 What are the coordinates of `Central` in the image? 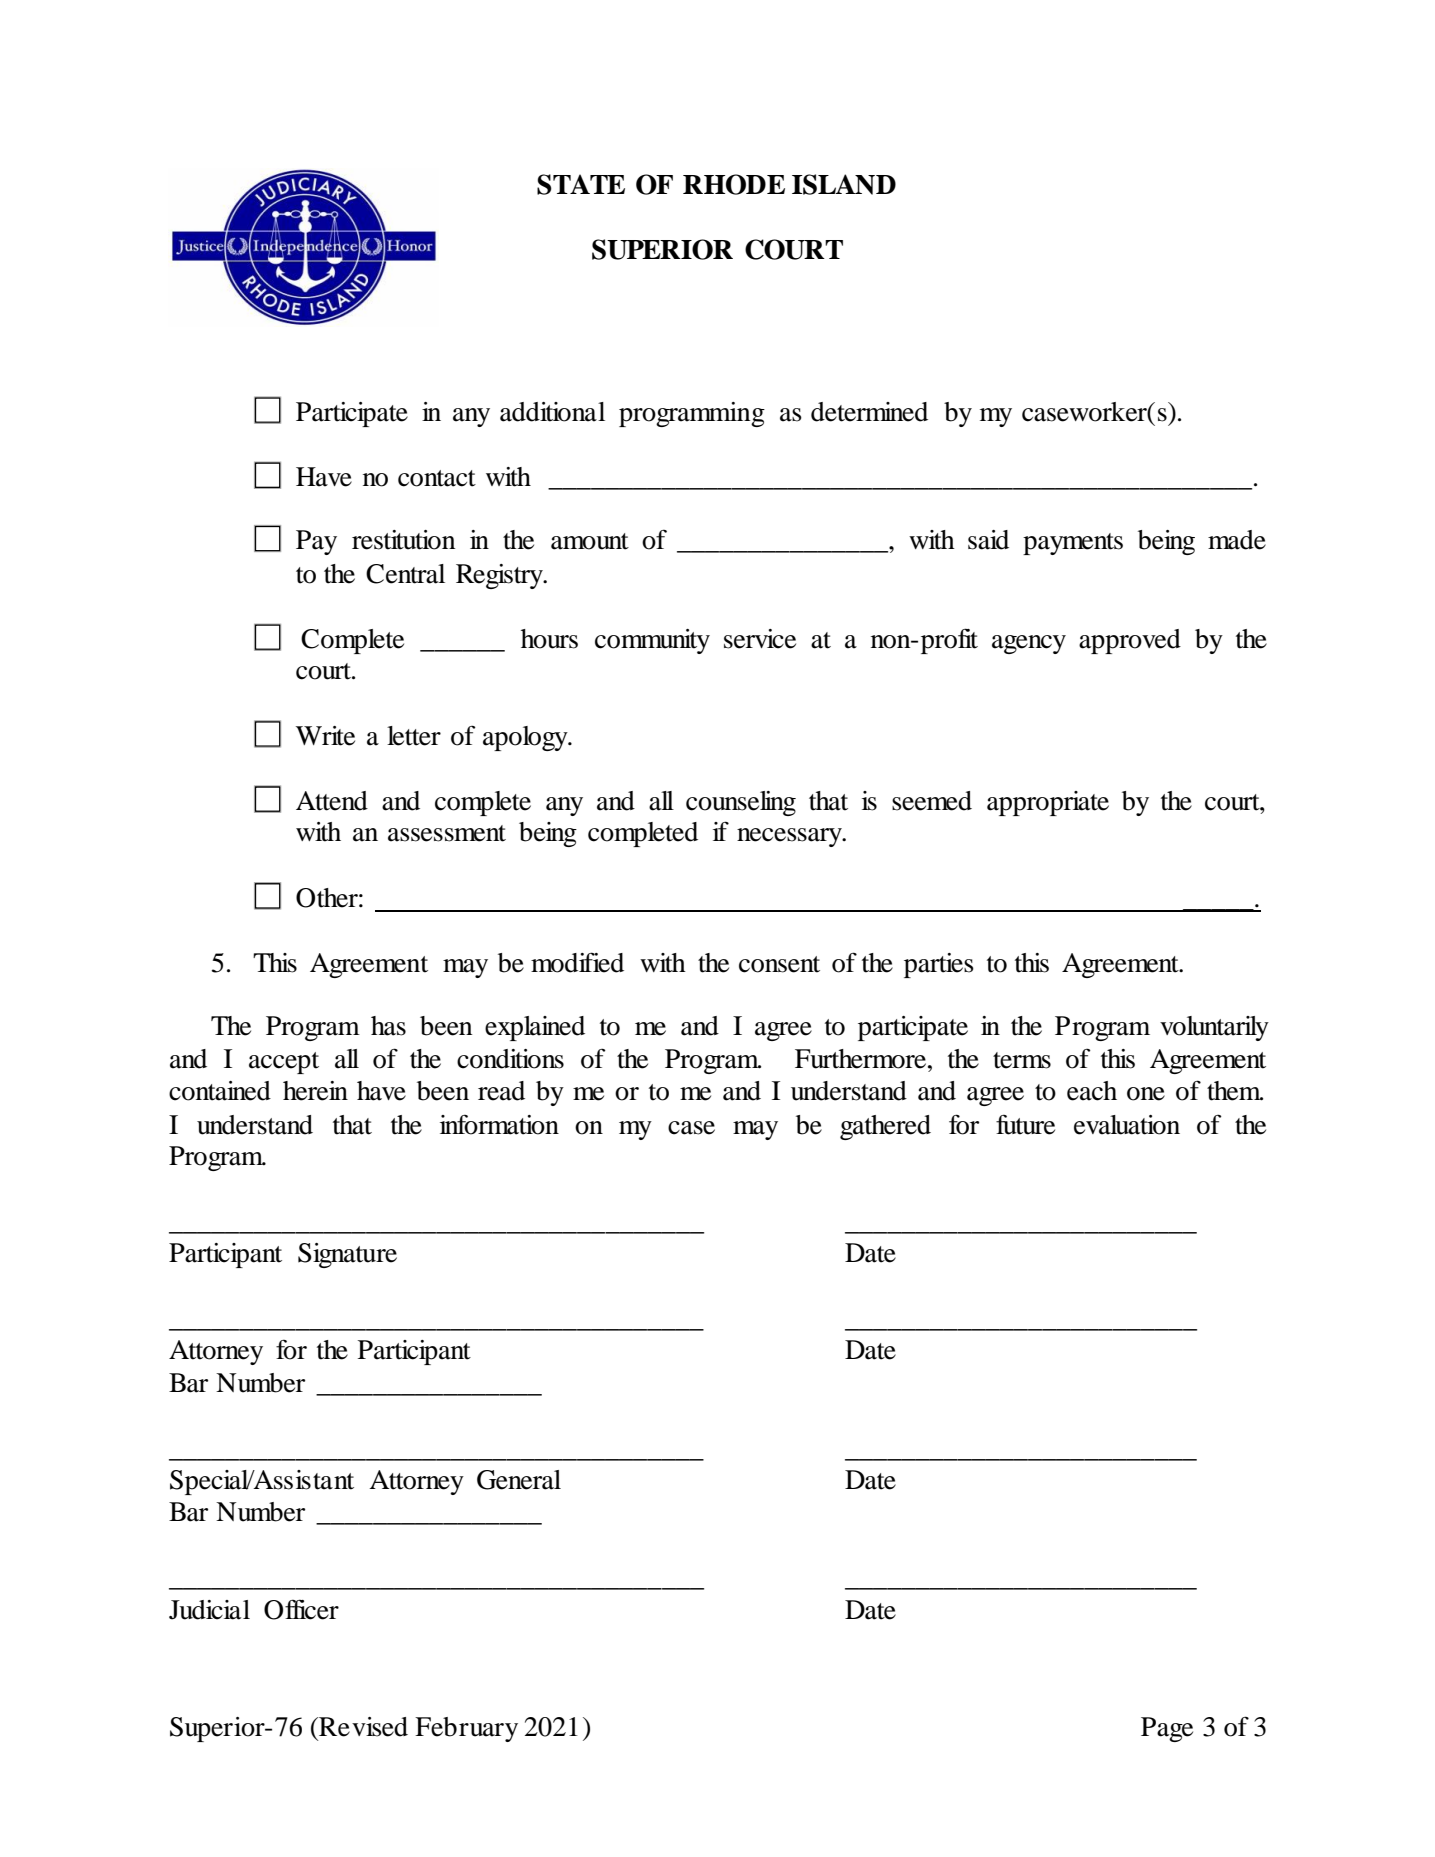 It's located at (405, 574).
